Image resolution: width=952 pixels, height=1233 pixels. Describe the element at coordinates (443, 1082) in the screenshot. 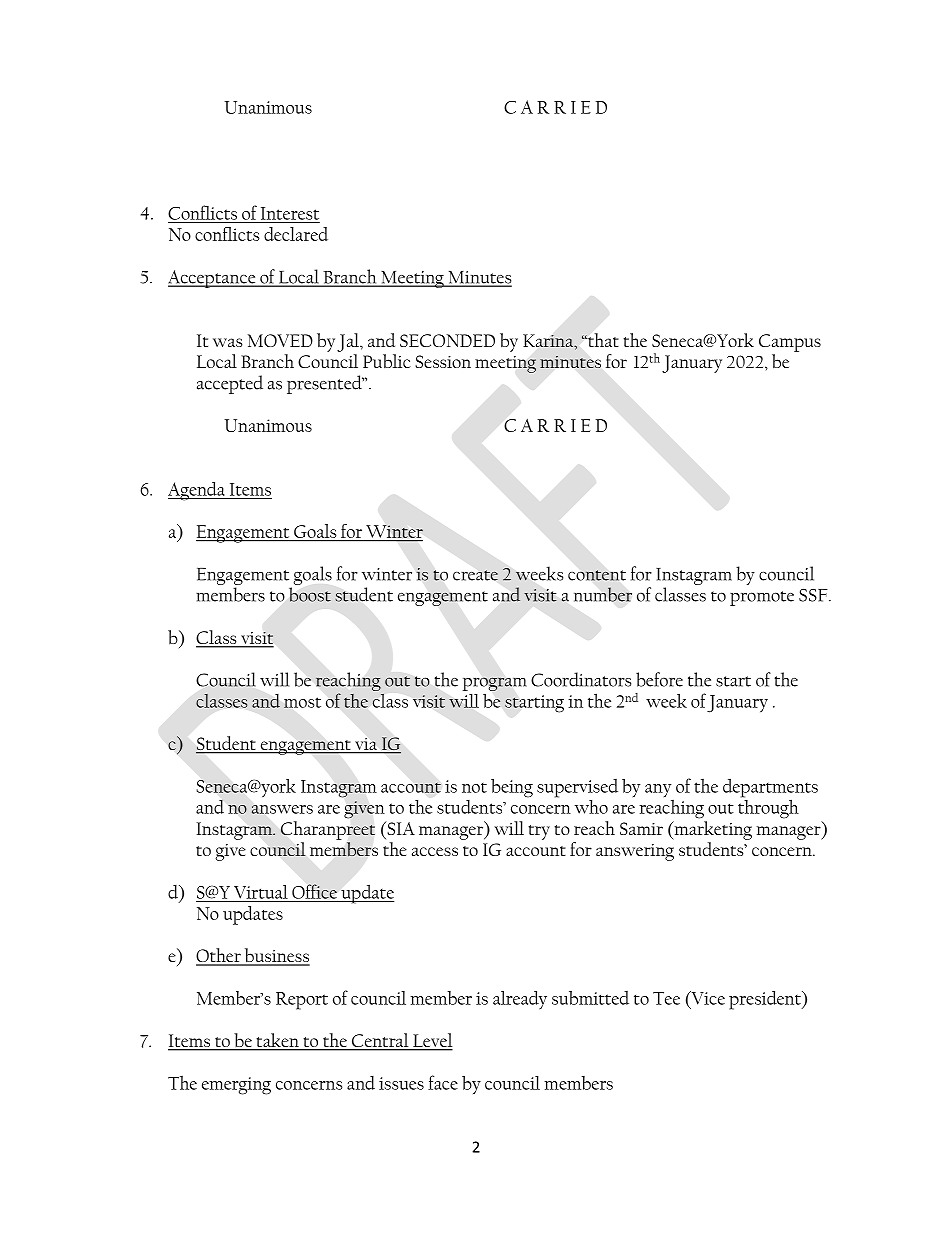

I see `face` at that location.
